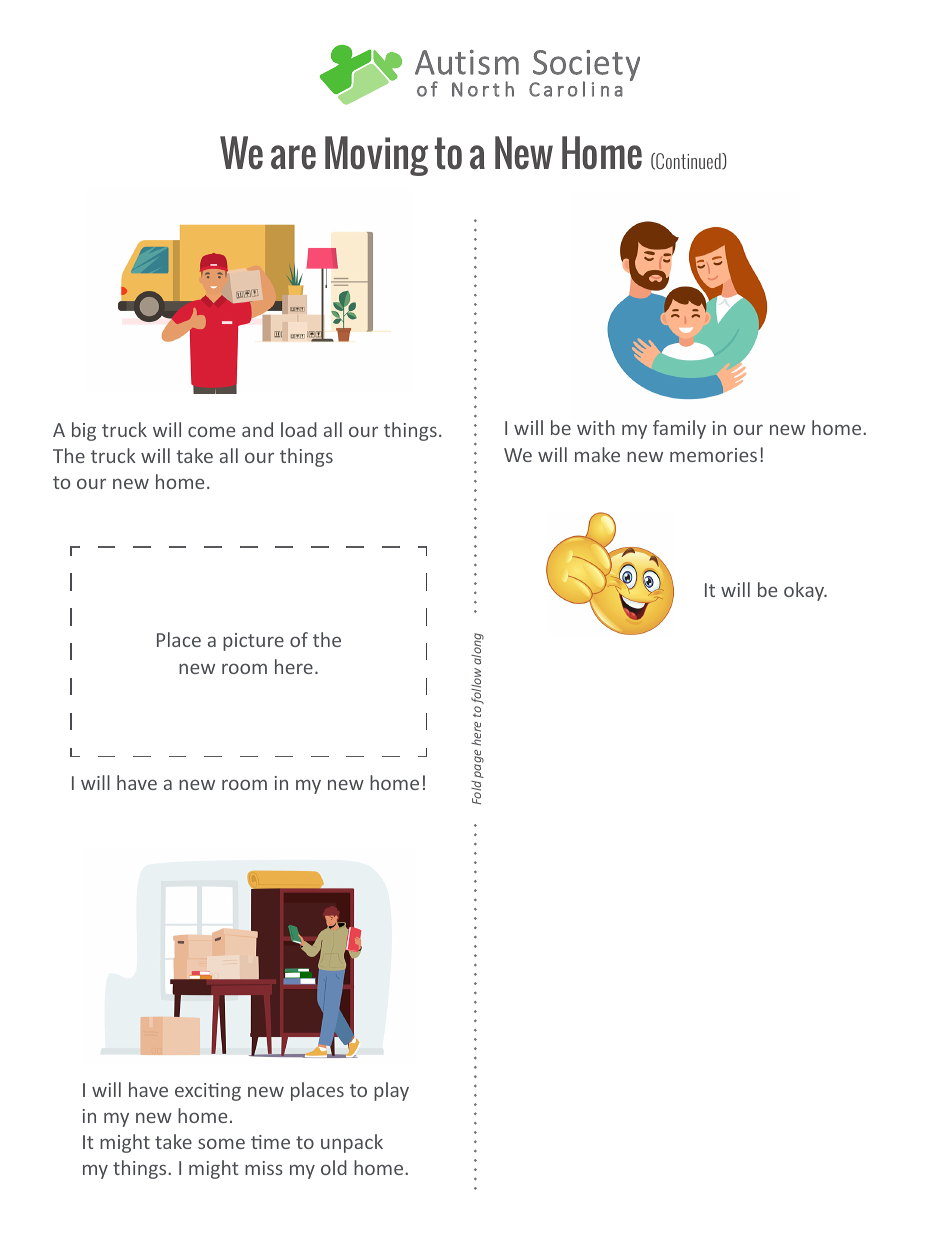  Describe the element at coordinates (293, 157) in the image. I see `are` at that location.
